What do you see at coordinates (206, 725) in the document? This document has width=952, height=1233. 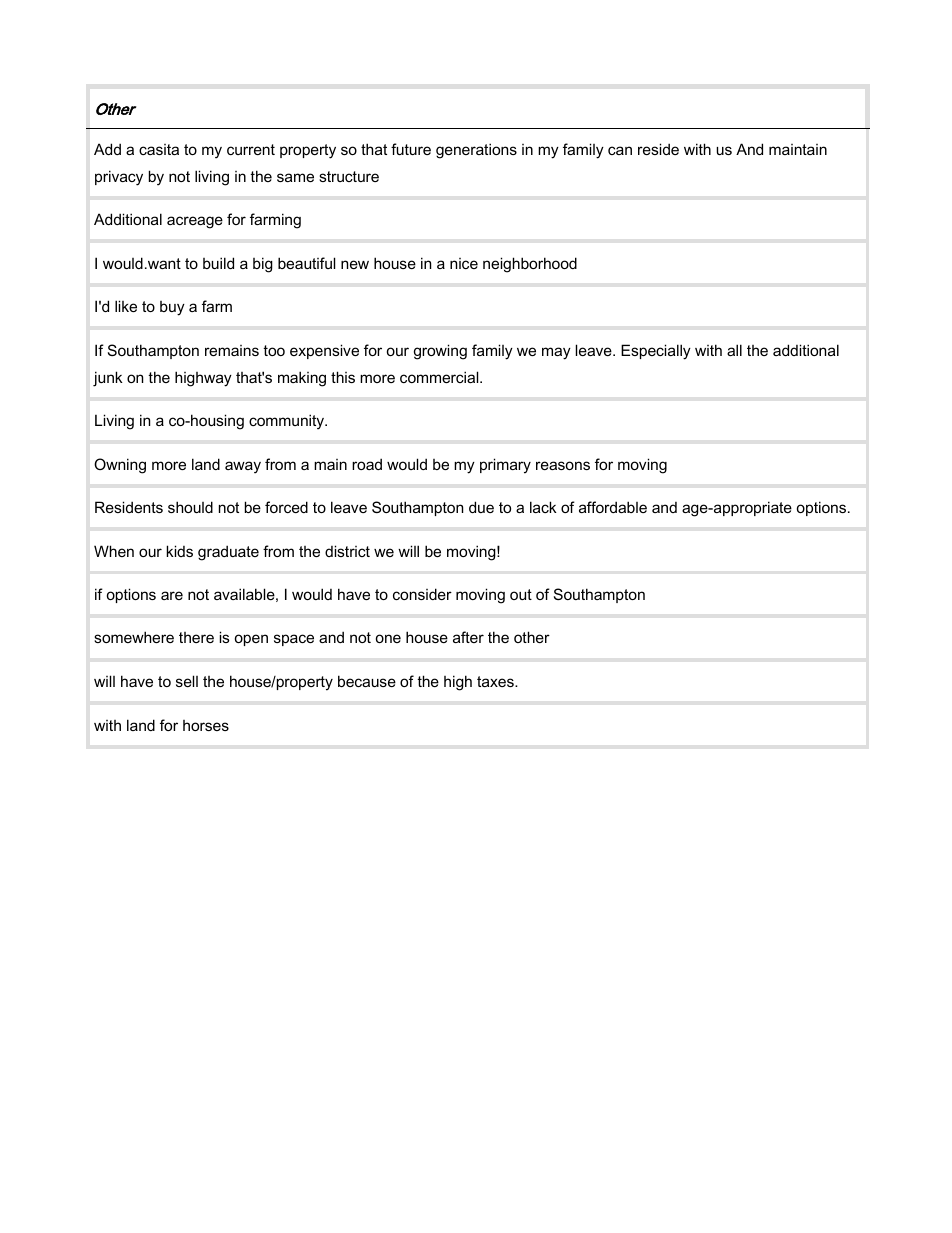 I see `horses` at bounding box center [206, 725].
